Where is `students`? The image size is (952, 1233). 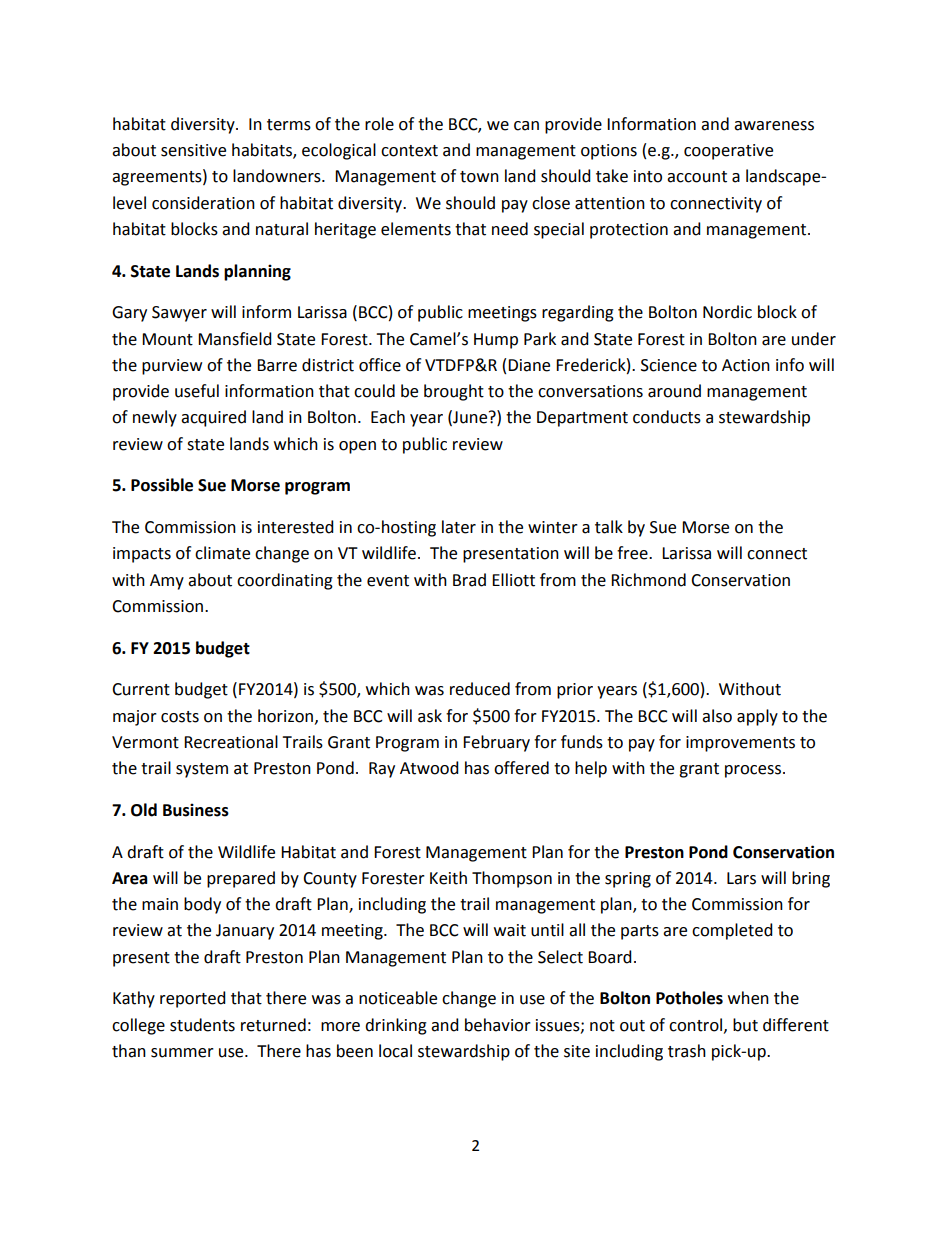 students is located at coordinates (202, 1025).
